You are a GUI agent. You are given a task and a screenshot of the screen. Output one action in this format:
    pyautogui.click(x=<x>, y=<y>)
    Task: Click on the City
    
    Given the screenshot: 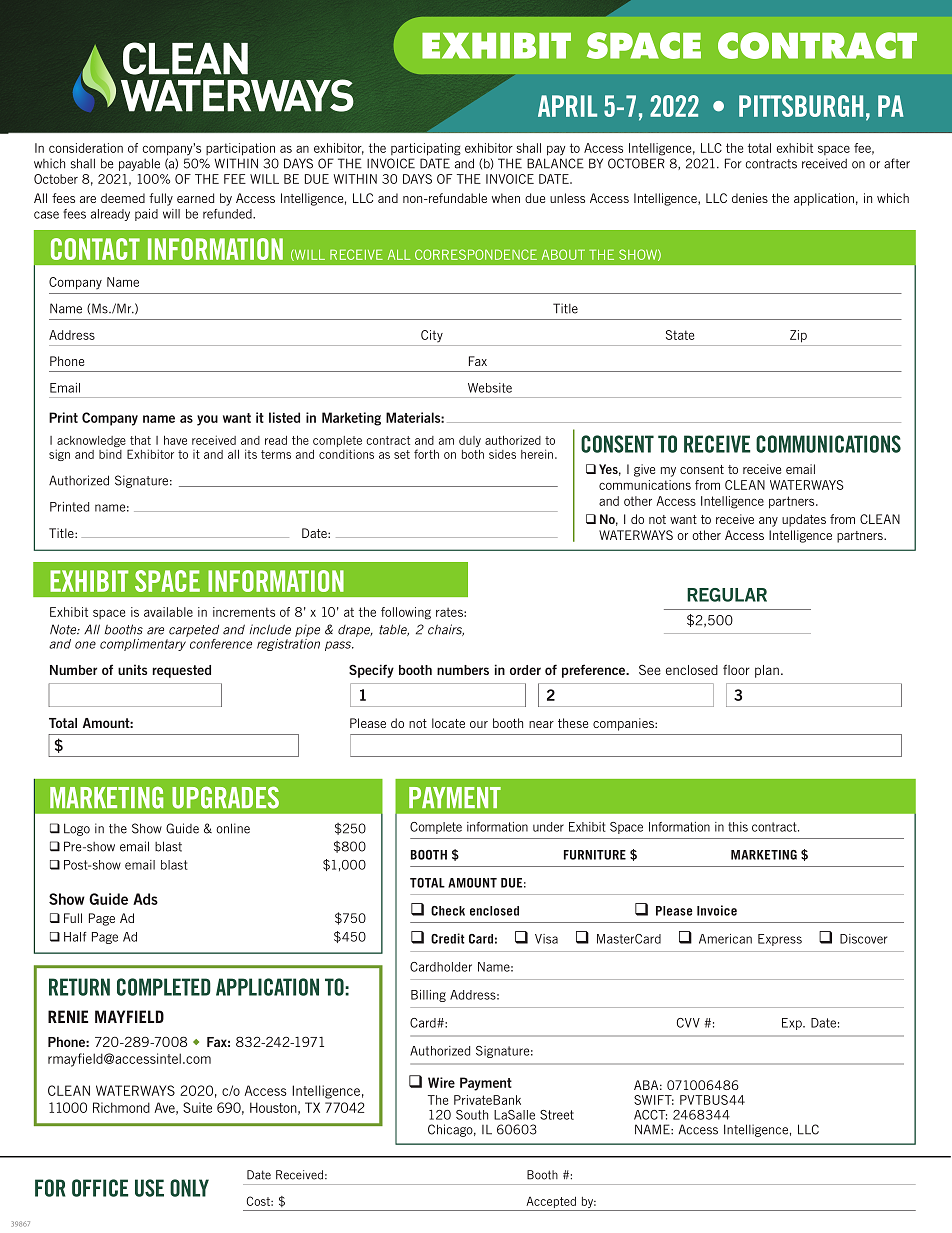 What is the action you would take?
    pyautogui.click(x=432, y=336)
